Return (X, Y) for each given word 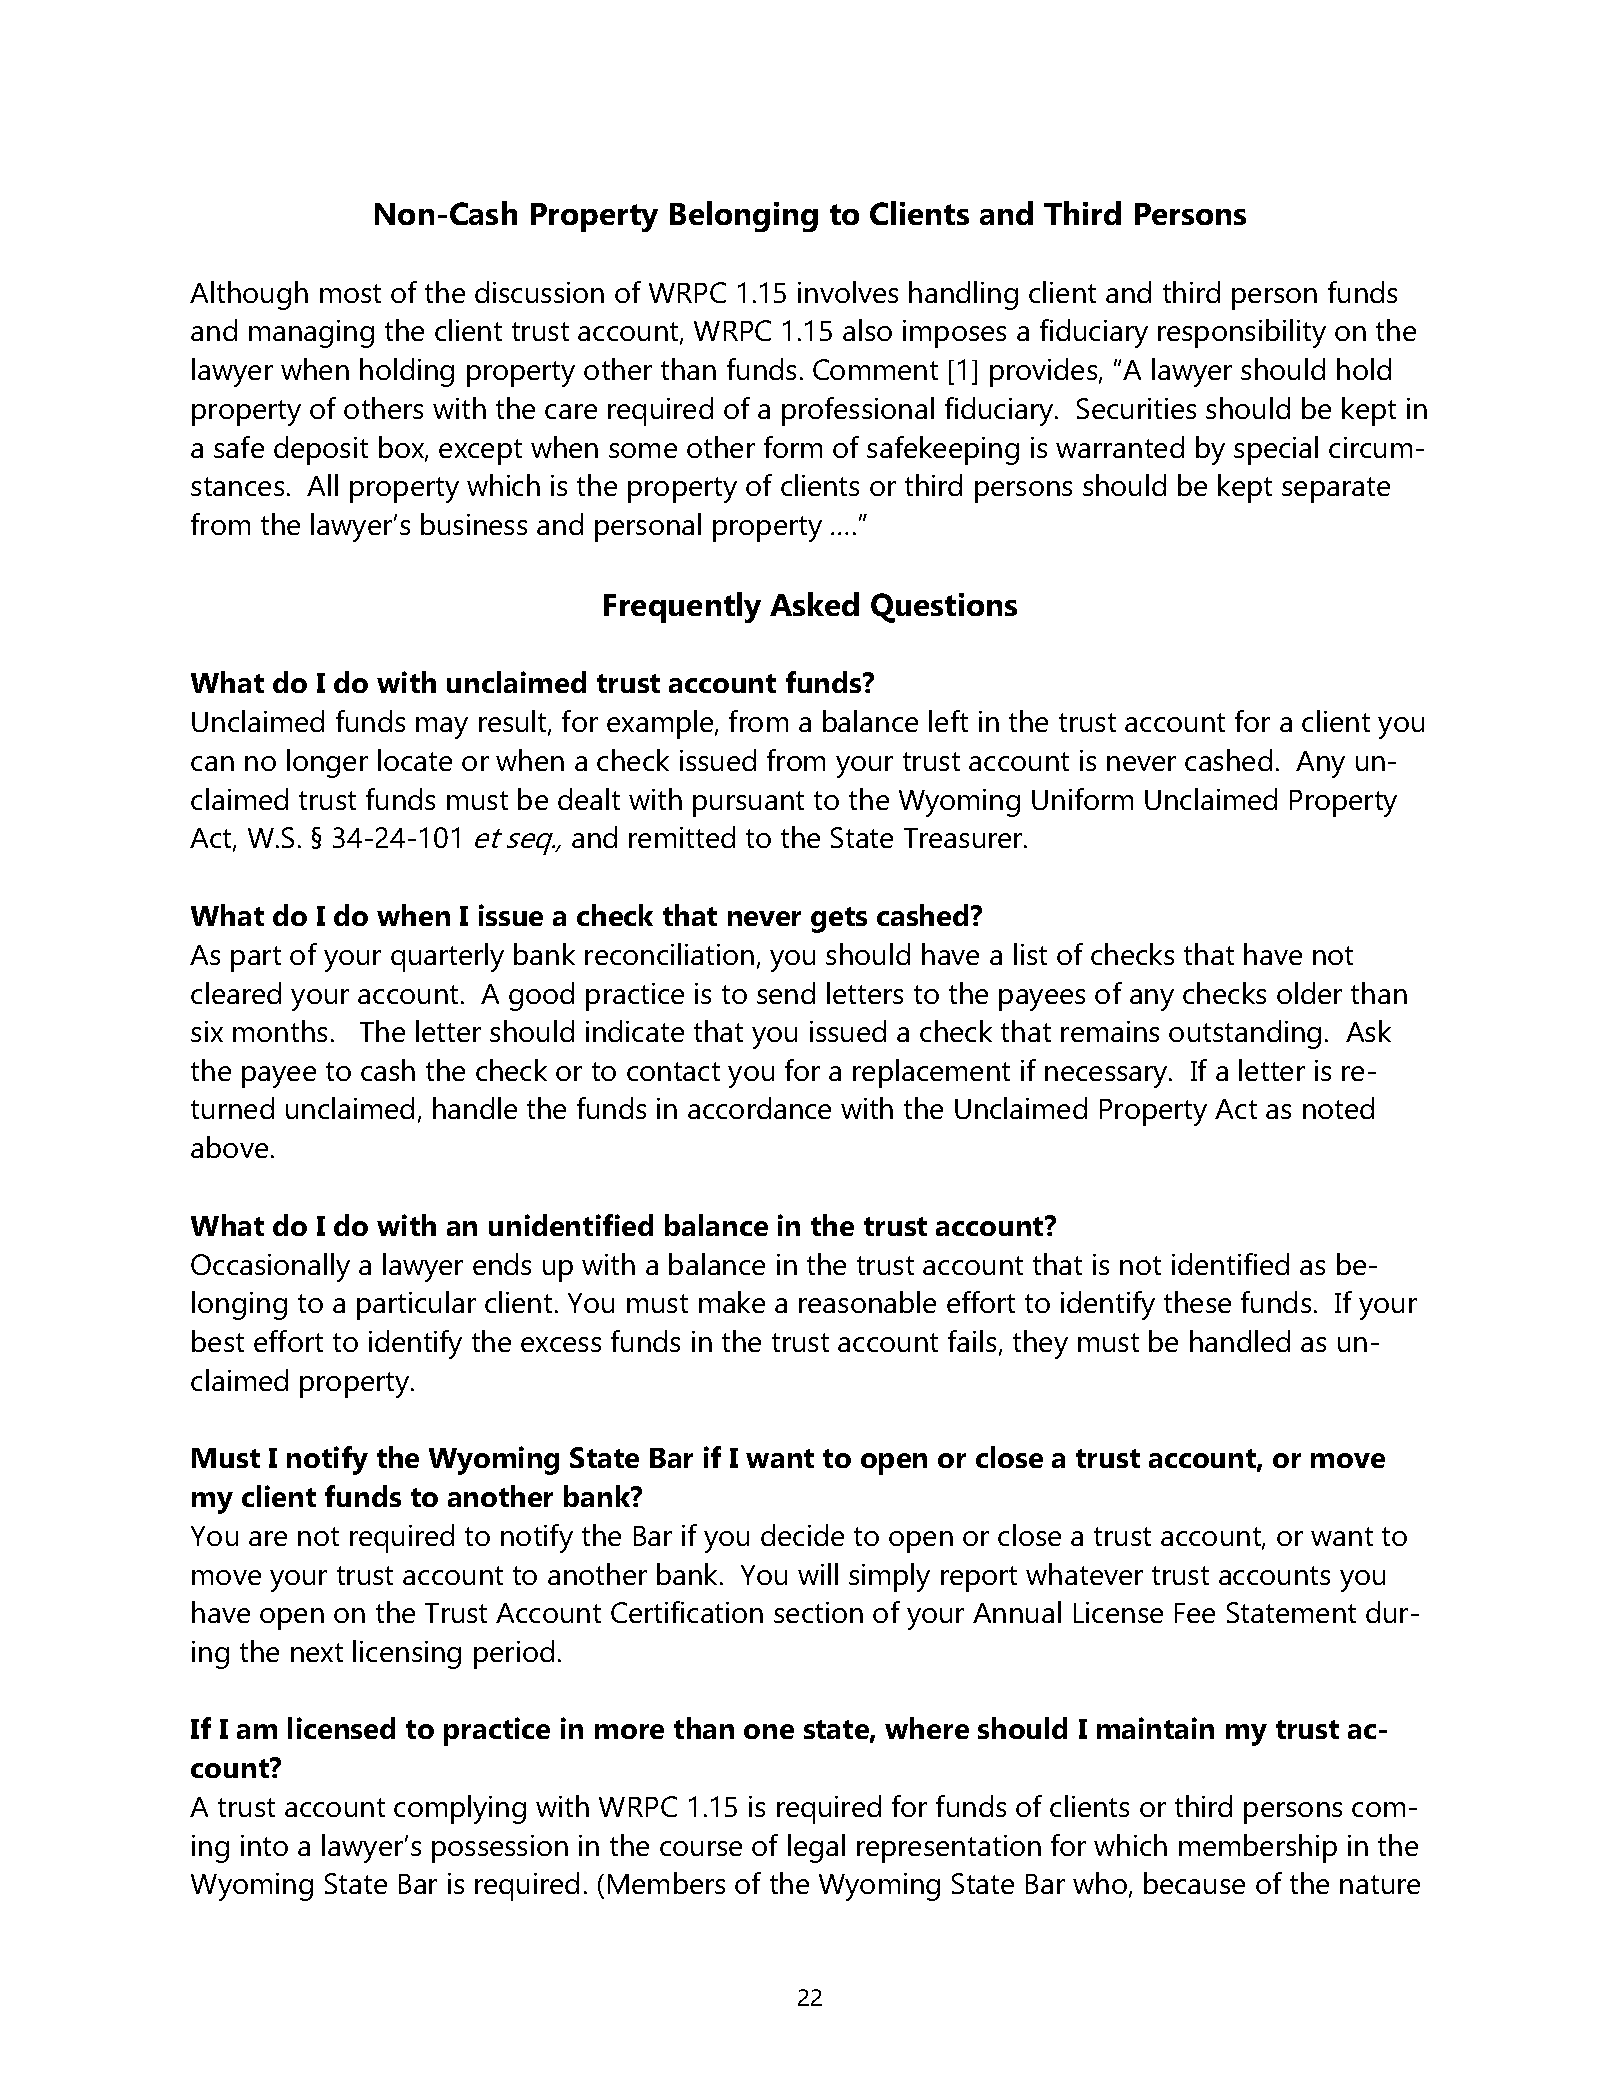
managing (311, 334)
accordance (759, 1108)
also (867, 330)
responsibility (1242, 333)
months (280, 1031)
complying (460, 1809)
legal (816, 1848)
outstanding (1245, 1034)
